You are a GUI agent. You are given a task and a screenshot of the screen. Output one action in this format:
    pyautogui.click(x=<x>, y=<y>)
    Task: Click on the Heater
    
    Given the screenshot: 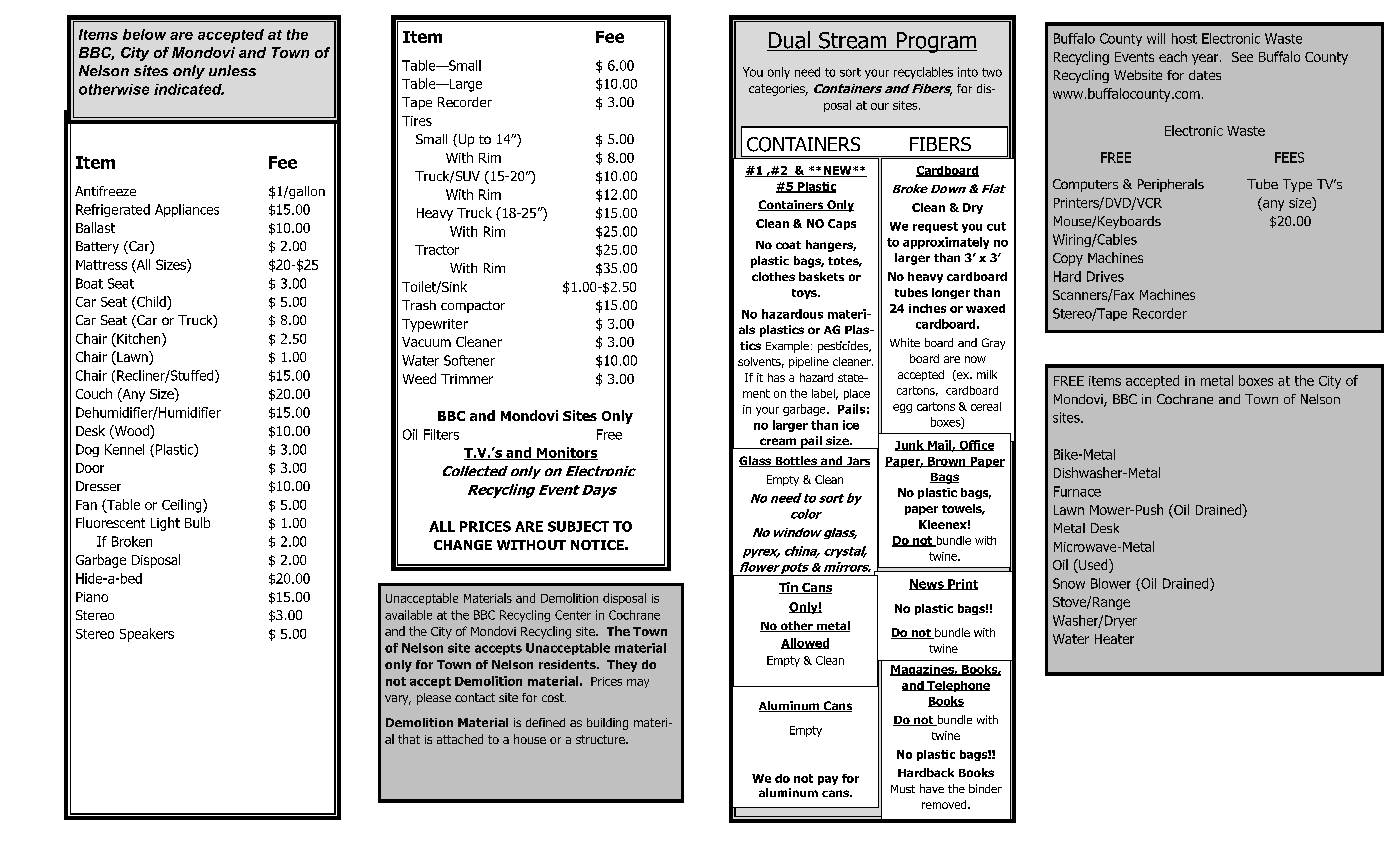 What is the action you would take?
    pyautogui.click(x=1114, y=639)
